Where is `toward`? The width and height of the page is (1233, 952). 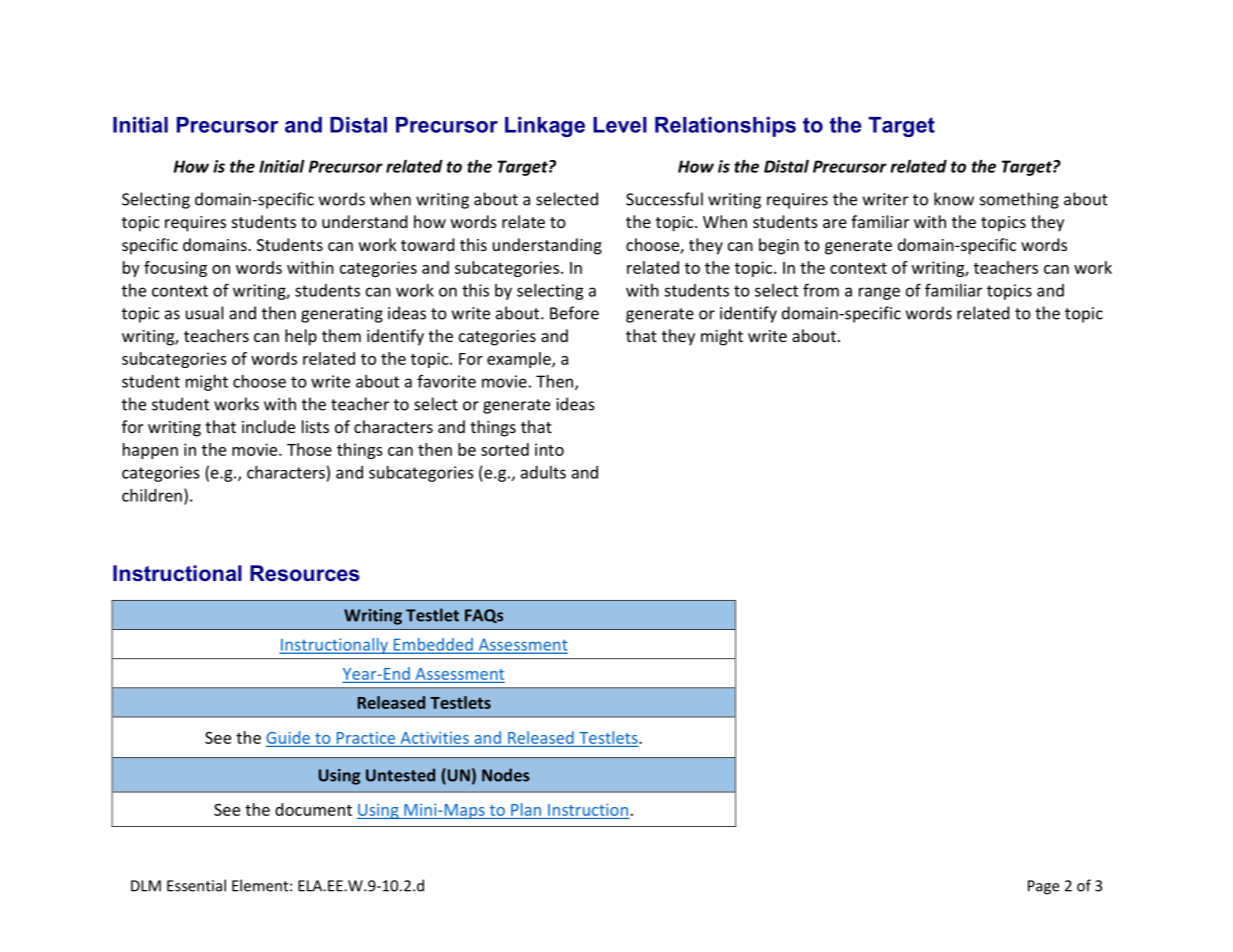
toward is located at coordinates (427, 244).
